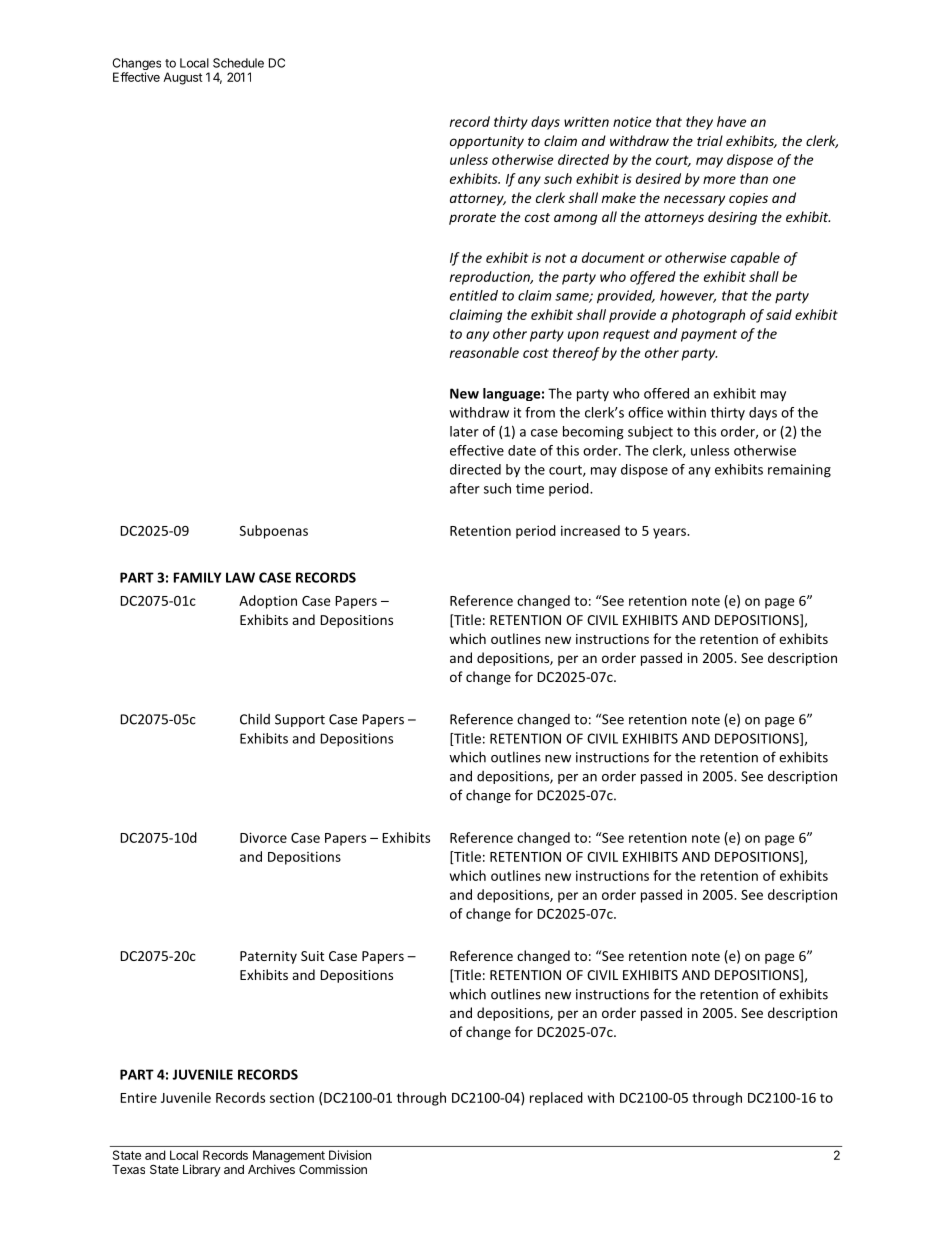 The width and height of the screenshot is (952, 1233). What do you see at coordinates (263, 837) in the screenshot?
I see `Divorce` at bounding box center [263, 837].
